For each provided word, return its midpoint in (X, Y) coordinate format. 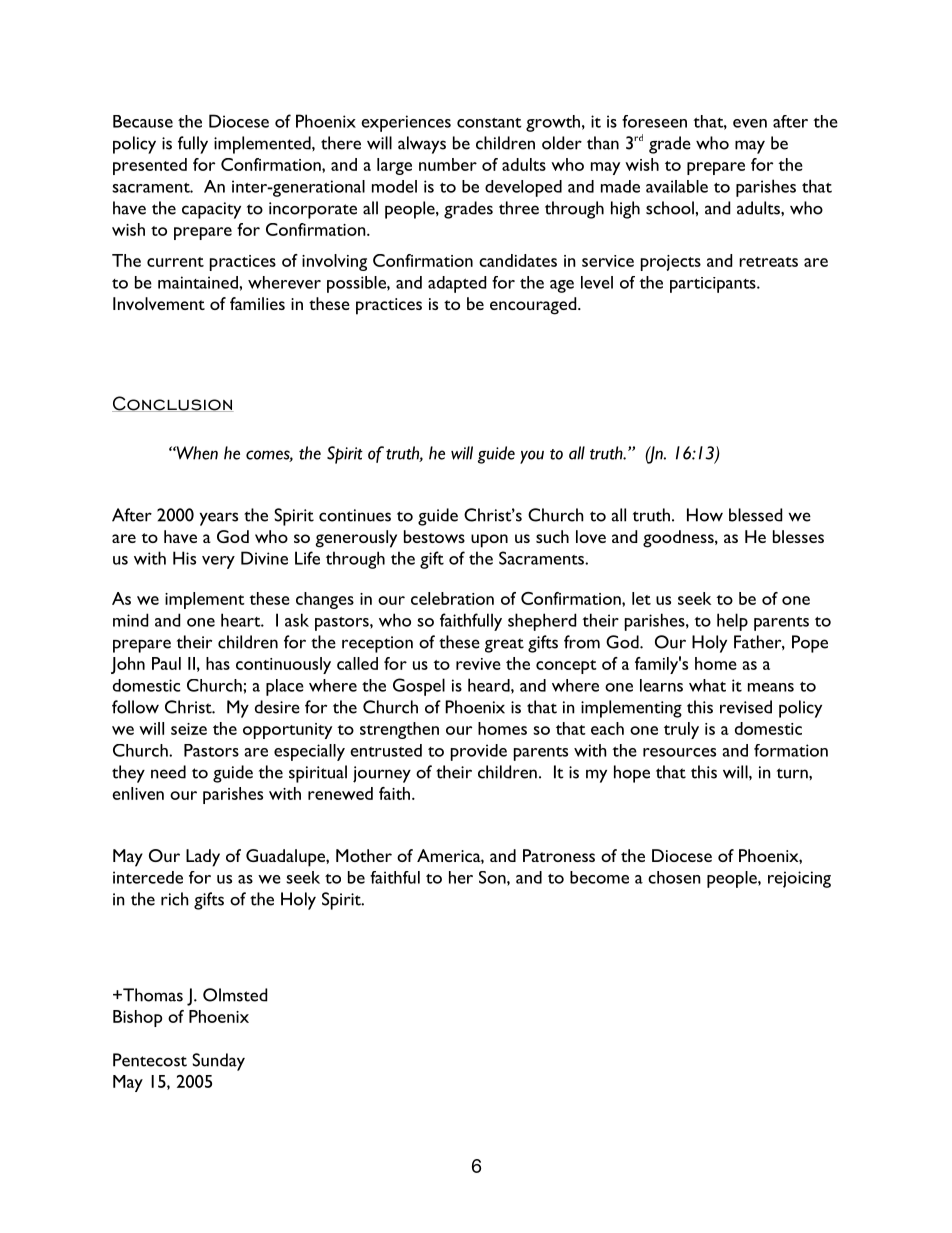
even (750, 123)
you (532, 457)
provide (479, 752)
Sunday (218, 1062)
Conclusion (173, 404)
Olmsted (235, 995)
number (448, 164)
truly (681, 730)
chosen (674, 877)
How (705, 515)
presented (150, 166)
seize (189, 729)
